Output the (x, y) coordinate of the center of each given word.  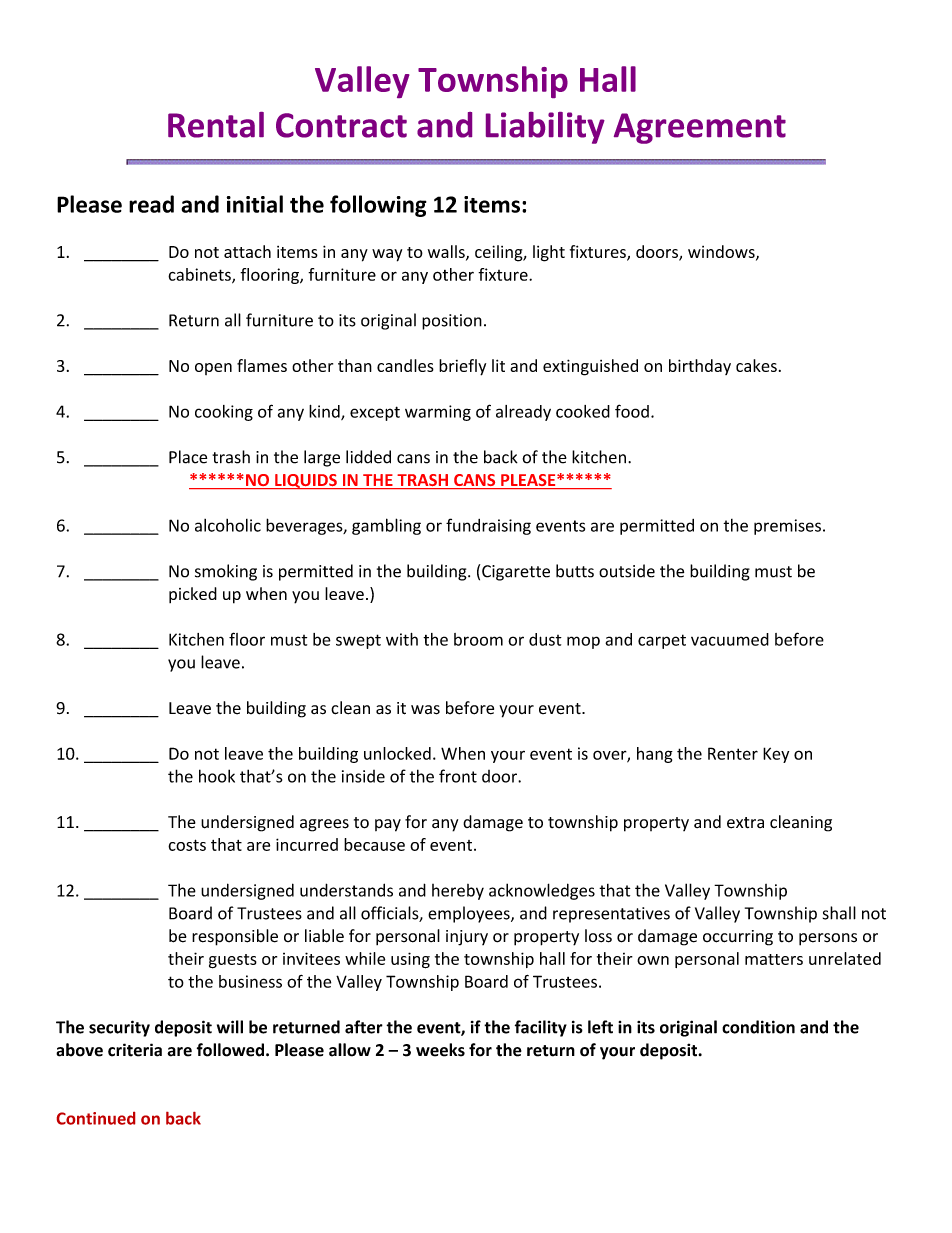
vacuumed (730, 639)
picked (193, 595)
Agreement (700, 128)
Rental (216, 125)
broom (478, 639)
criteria (135, 1050)
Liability (545, 128)
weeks (440, 1050)
